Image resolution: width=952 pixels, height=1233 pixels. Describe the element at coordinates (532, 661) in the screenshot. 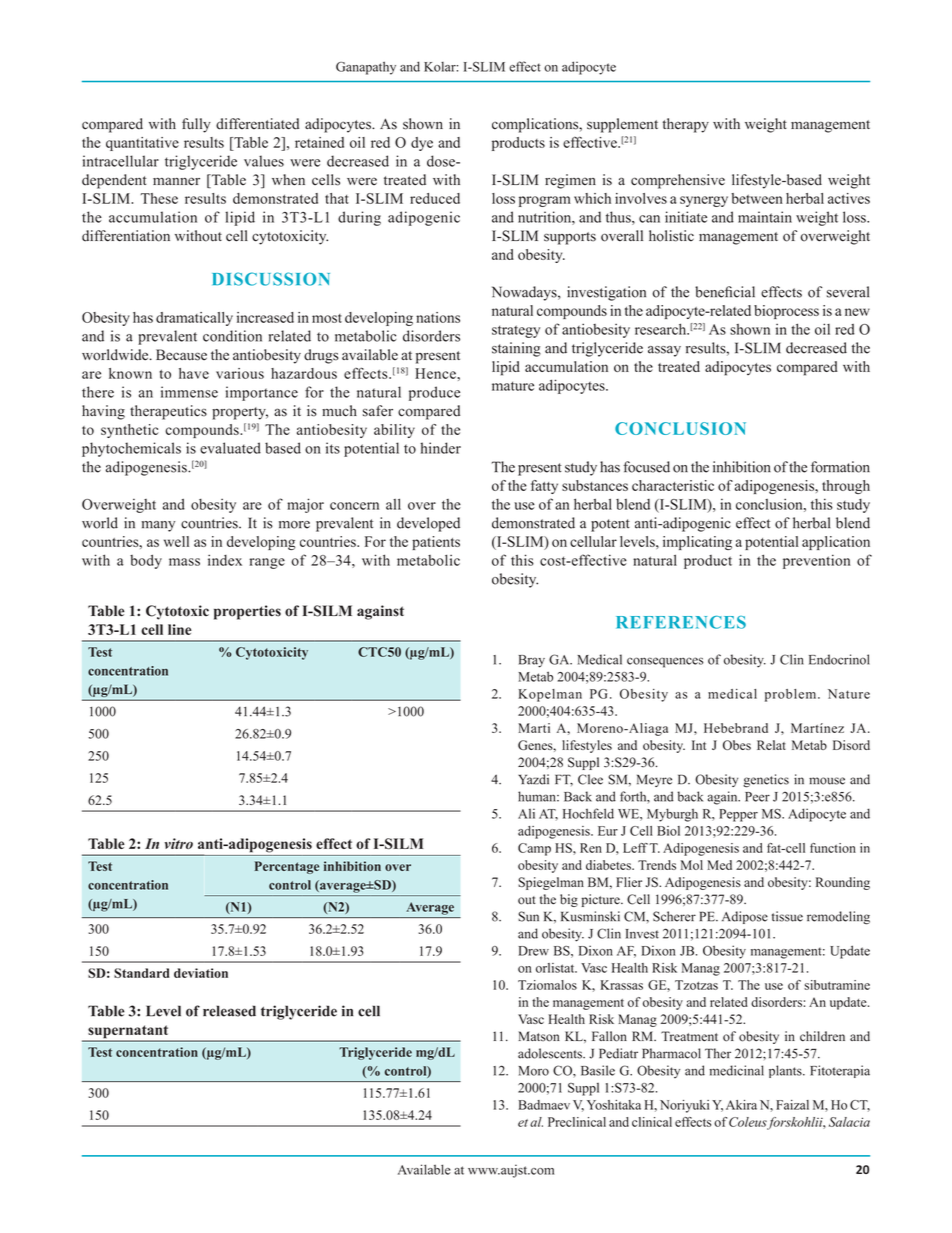

I see `Bray` at that location.
